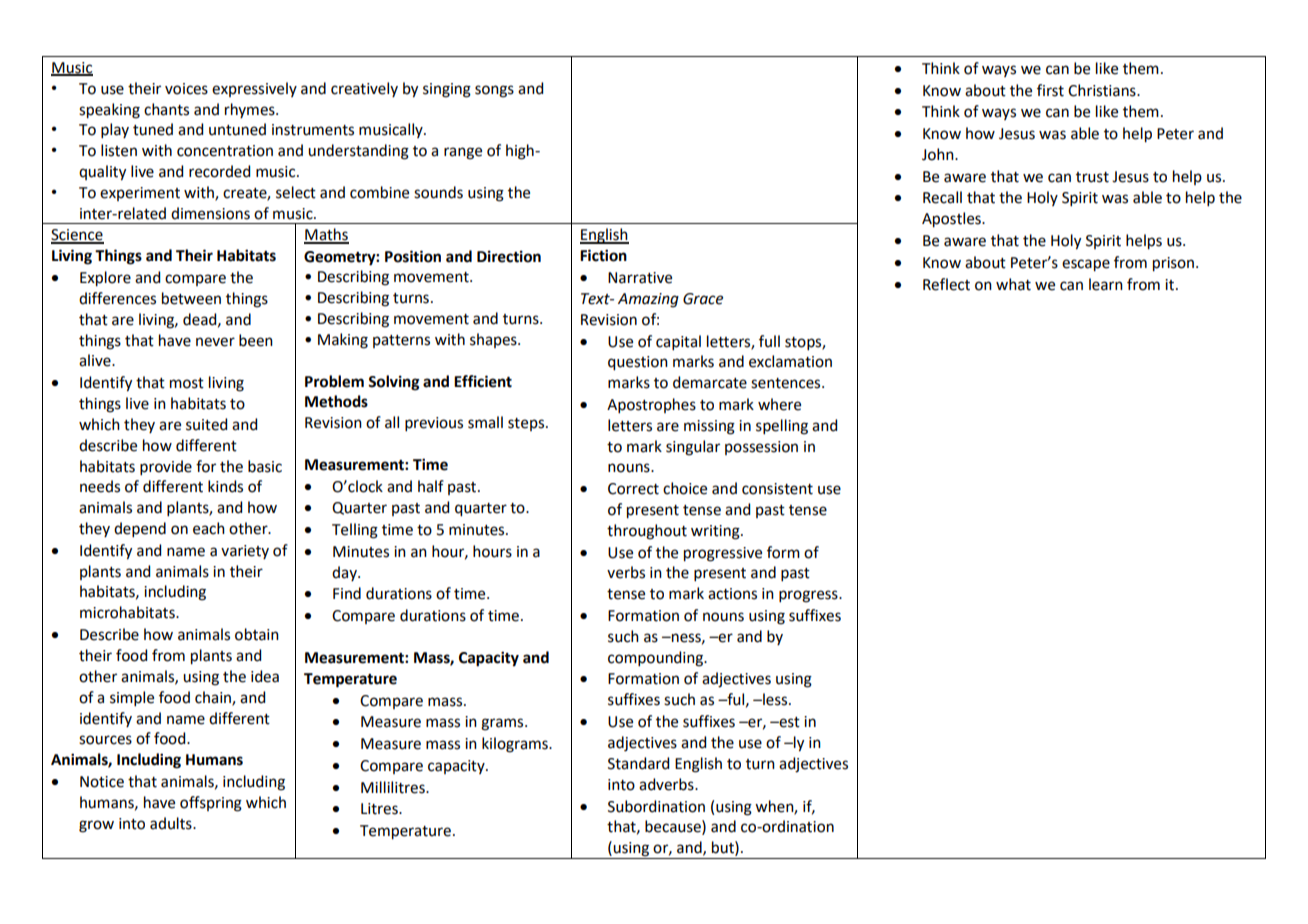 The height and width of the image is (924, 1308). I want to click on offspring, so click(211, 804).
